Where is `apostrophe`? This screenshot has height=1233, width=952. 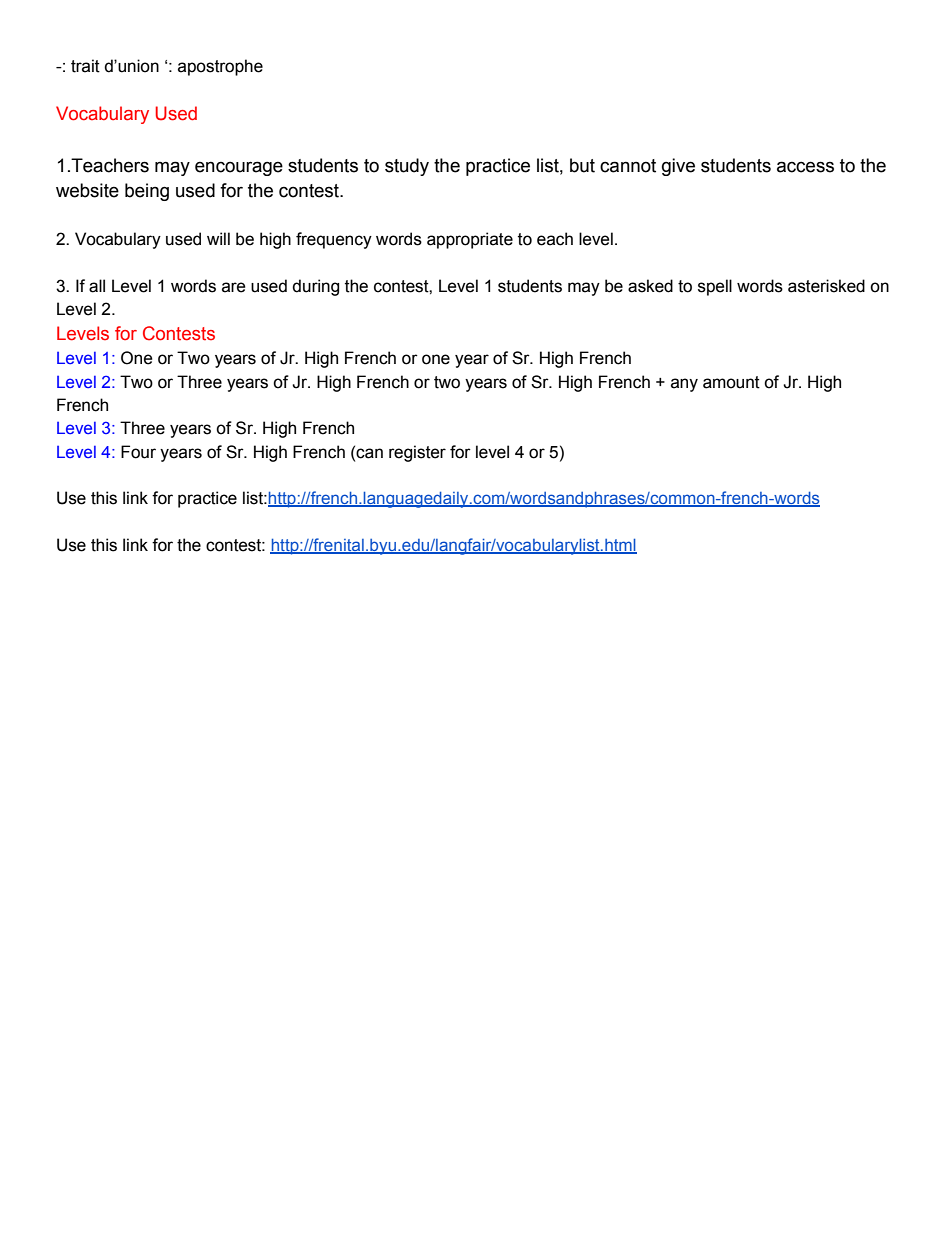
apostrophe is located at coordinates (220, 67).
